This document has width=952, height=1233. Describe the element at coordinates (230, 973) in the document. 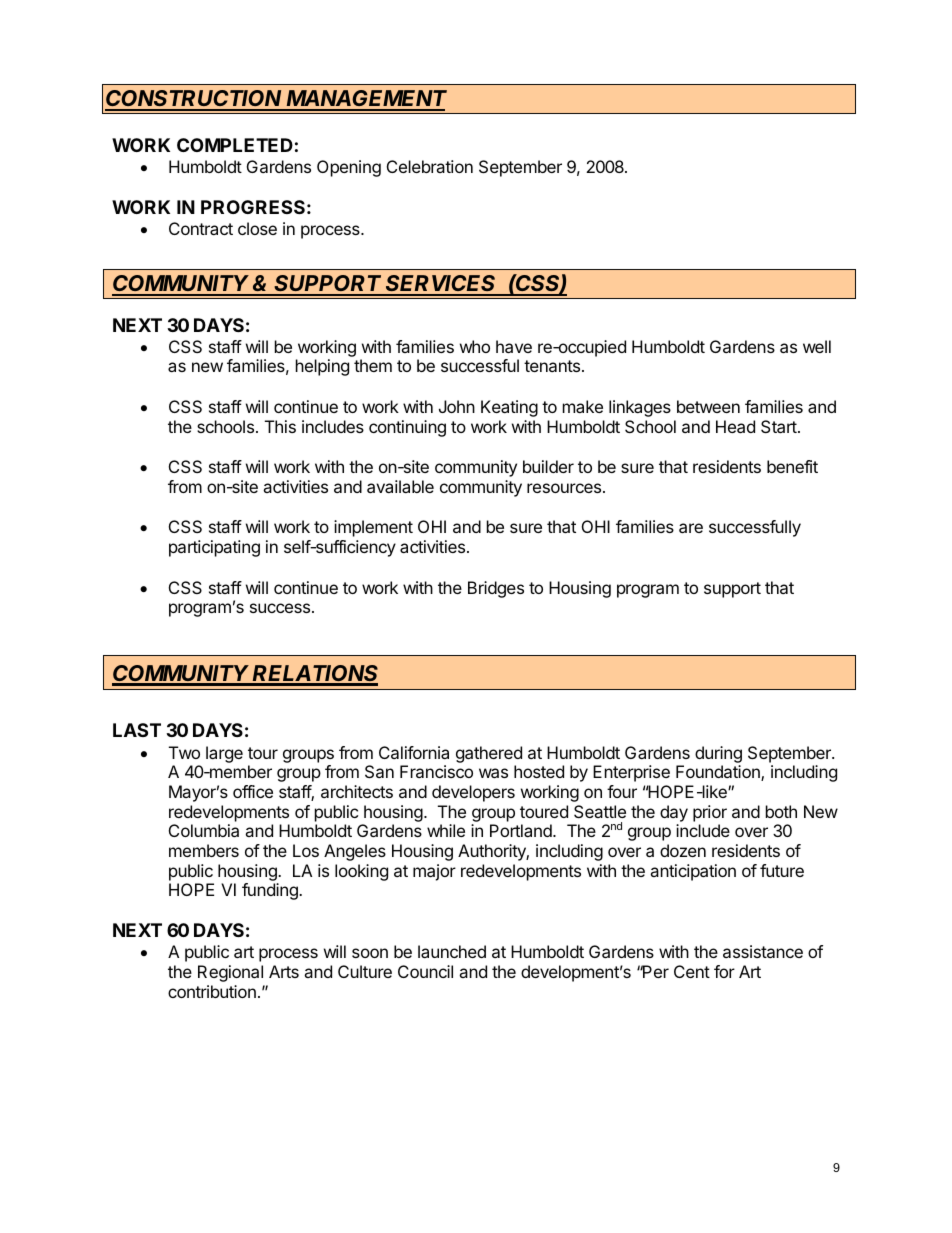

I see `Regional` at that location.
